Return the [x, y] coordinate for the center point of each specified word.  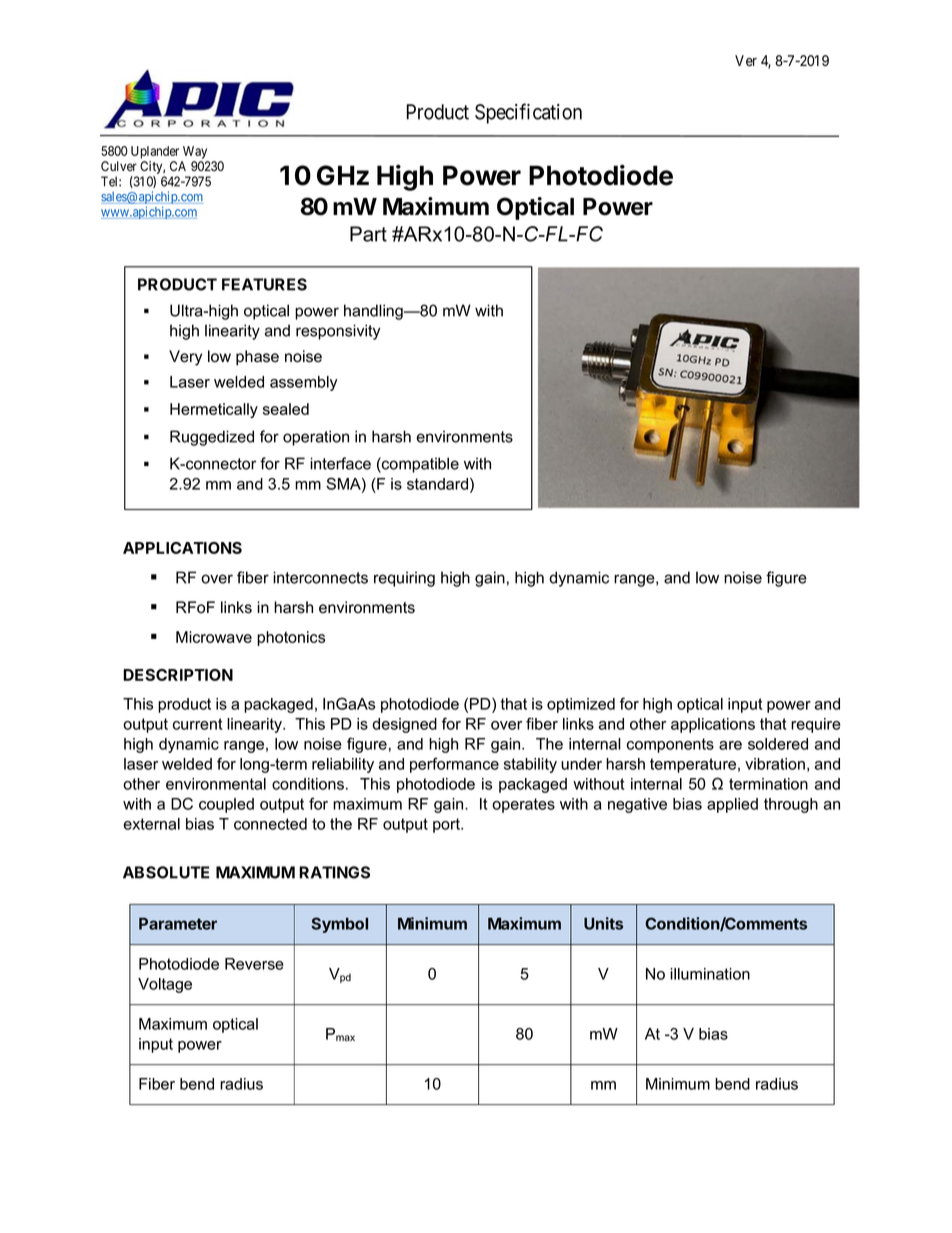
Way [195, 152]
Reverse [254, 964]
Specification [528, 113]
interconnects [320, 577]
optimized [581, 705]
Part [368, 234]
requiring [404, 579]
